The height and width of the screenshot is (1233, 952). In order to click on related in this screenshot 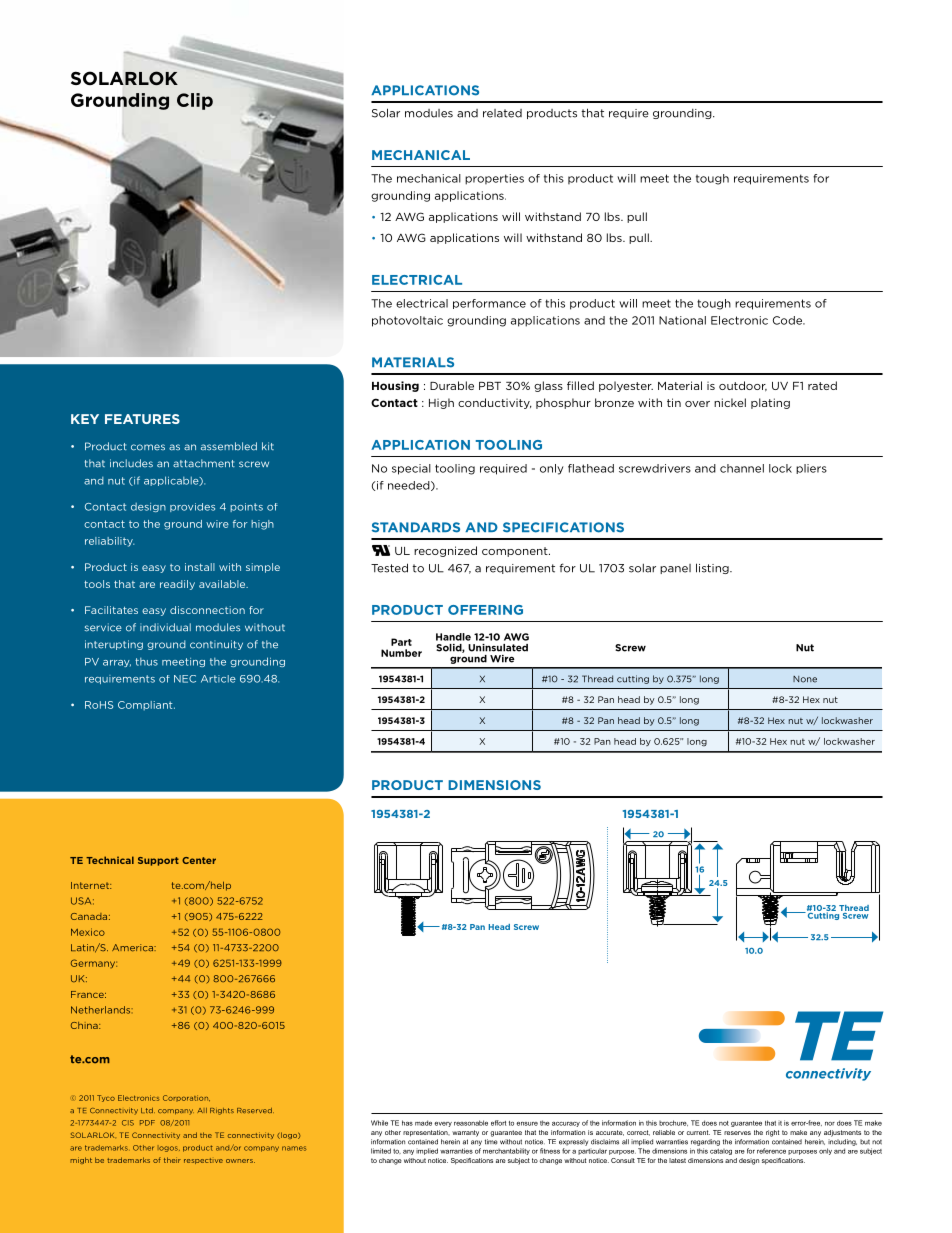, I will do `click(502, 113)`.
